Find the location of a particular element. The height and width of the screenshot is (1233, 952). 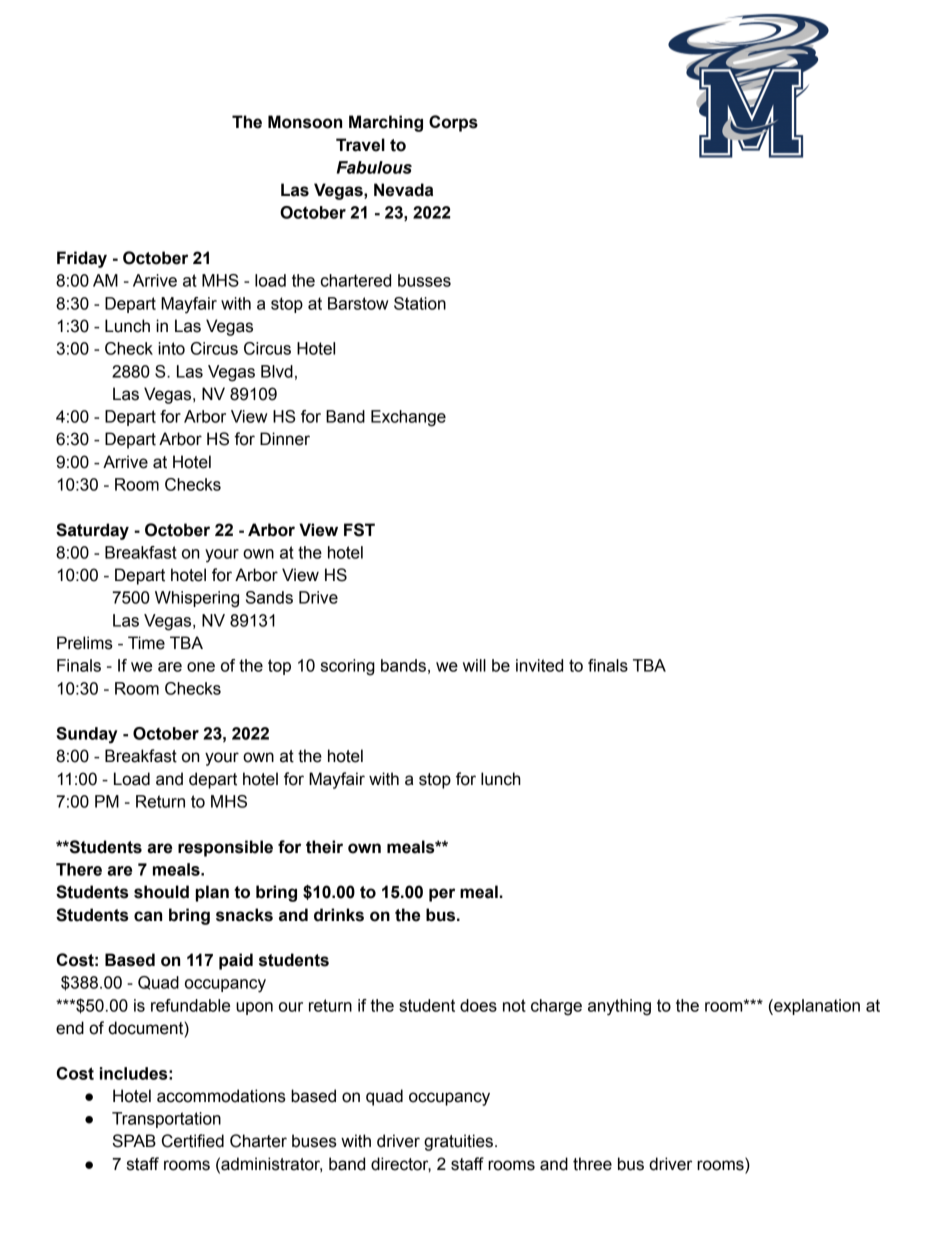

their is located at coordinates (324, 847).
